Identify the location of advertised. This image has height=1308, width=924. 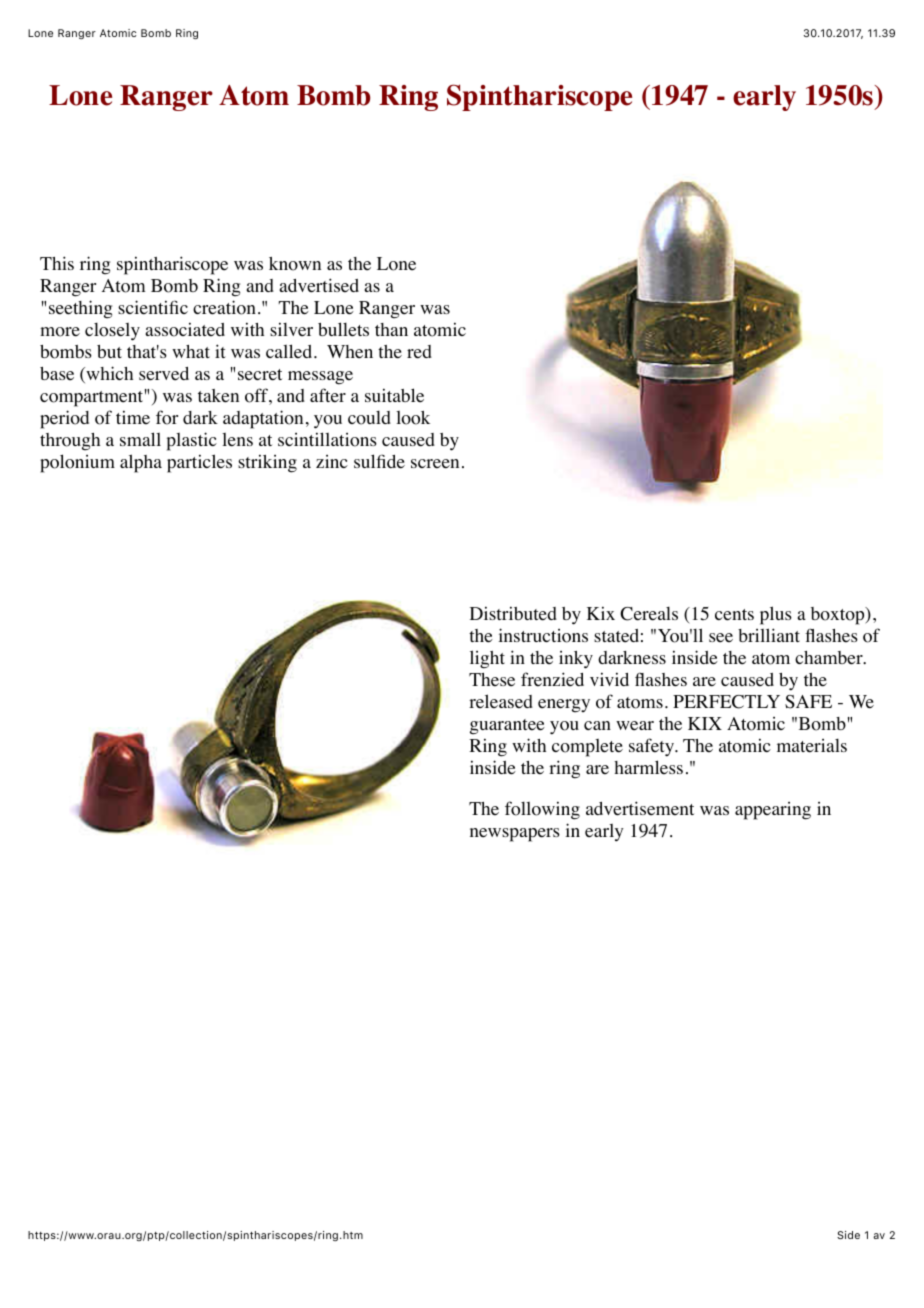
(319, 285).
